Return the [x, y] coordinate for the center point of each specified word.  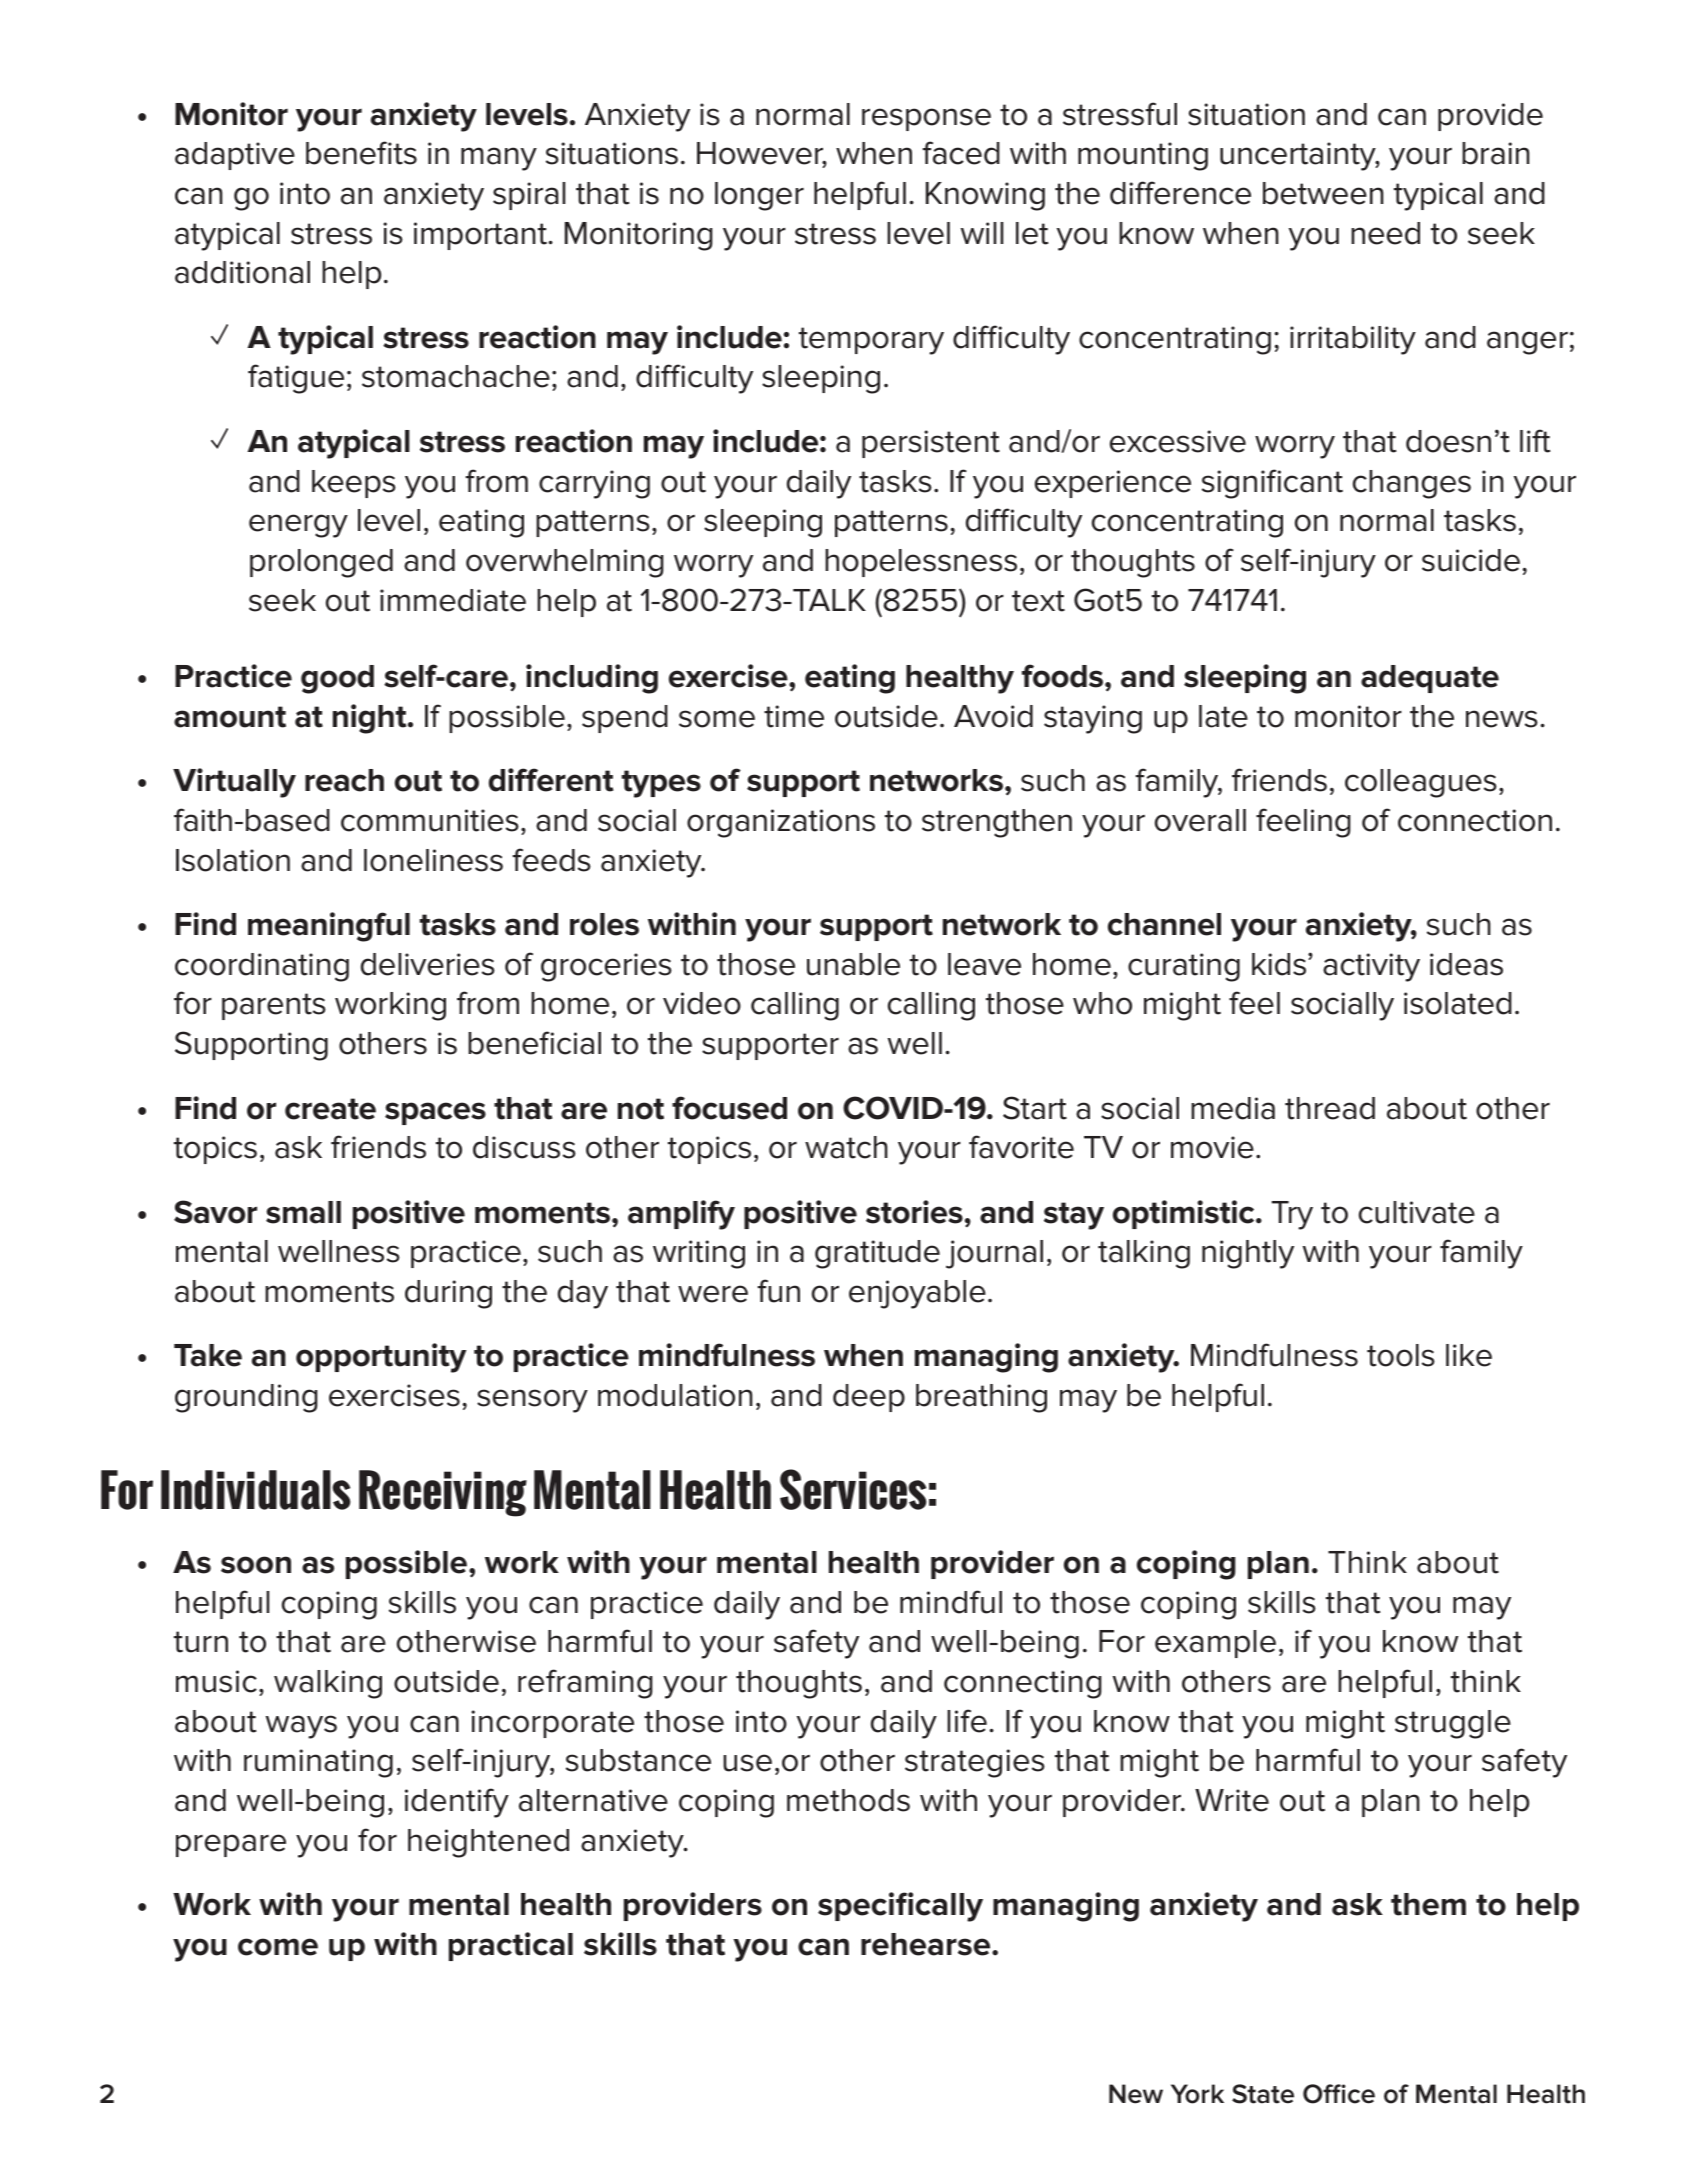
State [1263, 2094]
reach [344, 780]
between [1323, 193]
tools [1401, 1355]
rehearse [927, 1944]
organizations [781, 823]
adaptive [235, 156]
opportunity [381, 1358]
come [278, 1947]
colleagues [1421, 783]
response [926, 119]
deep [869, 1398]
